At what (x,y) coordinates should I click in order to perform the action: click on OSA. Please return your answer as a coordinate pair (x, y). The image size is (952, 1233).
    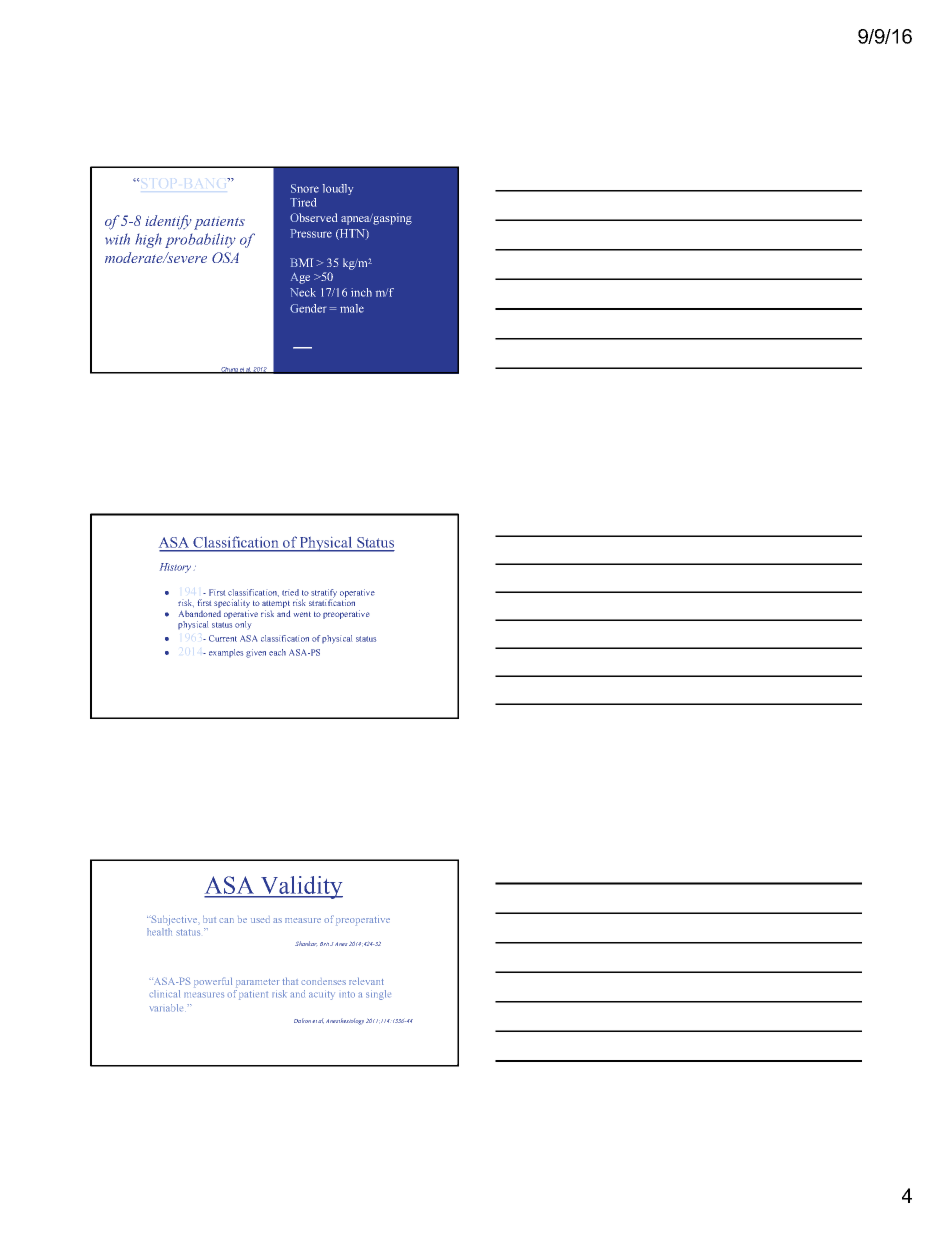
    Looking at the image, I should click on (225, 257).
